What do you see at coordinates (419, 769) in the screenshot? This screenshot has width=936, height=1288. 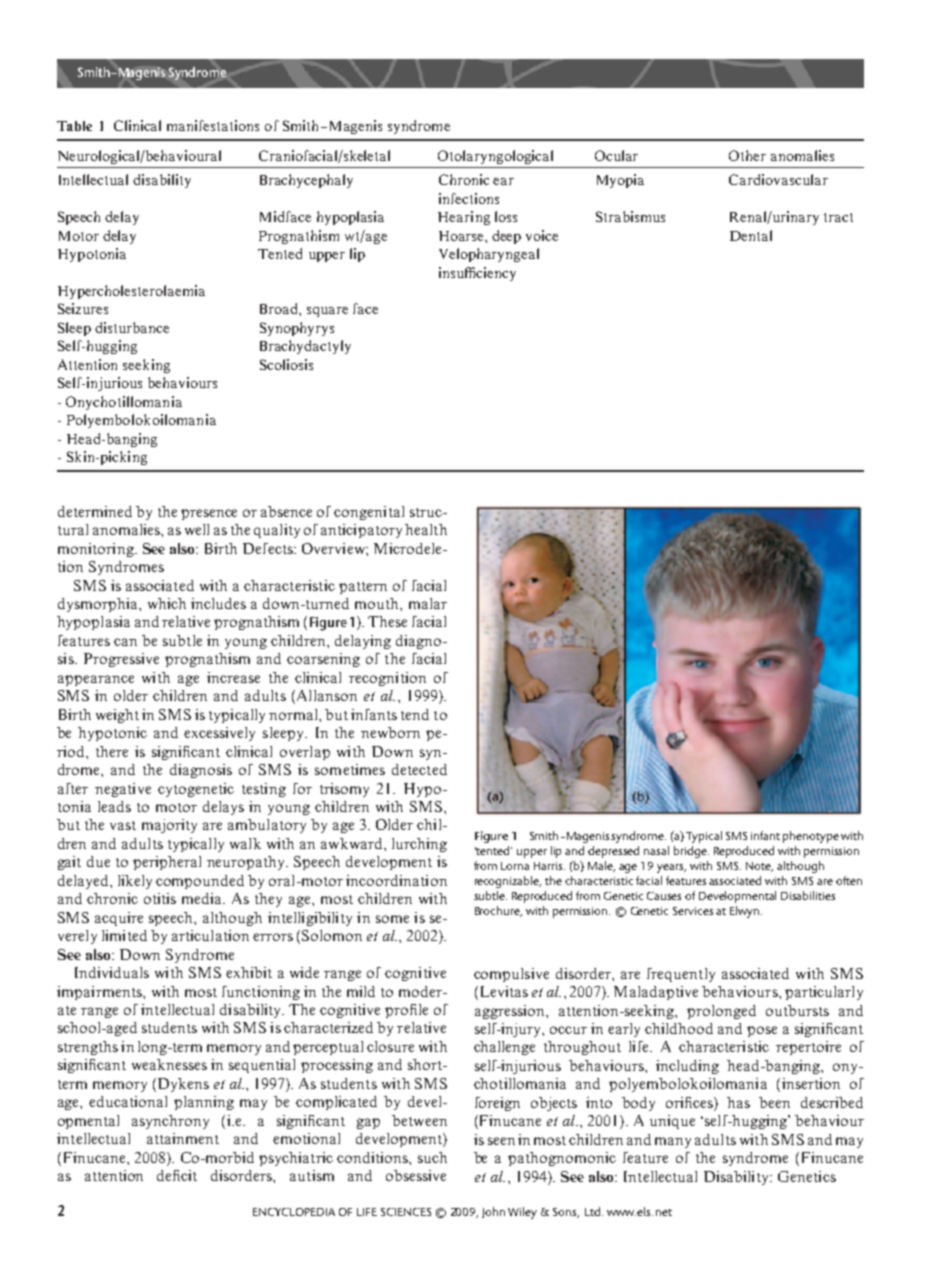 I see `detected` at bounding box center [419, 769].
